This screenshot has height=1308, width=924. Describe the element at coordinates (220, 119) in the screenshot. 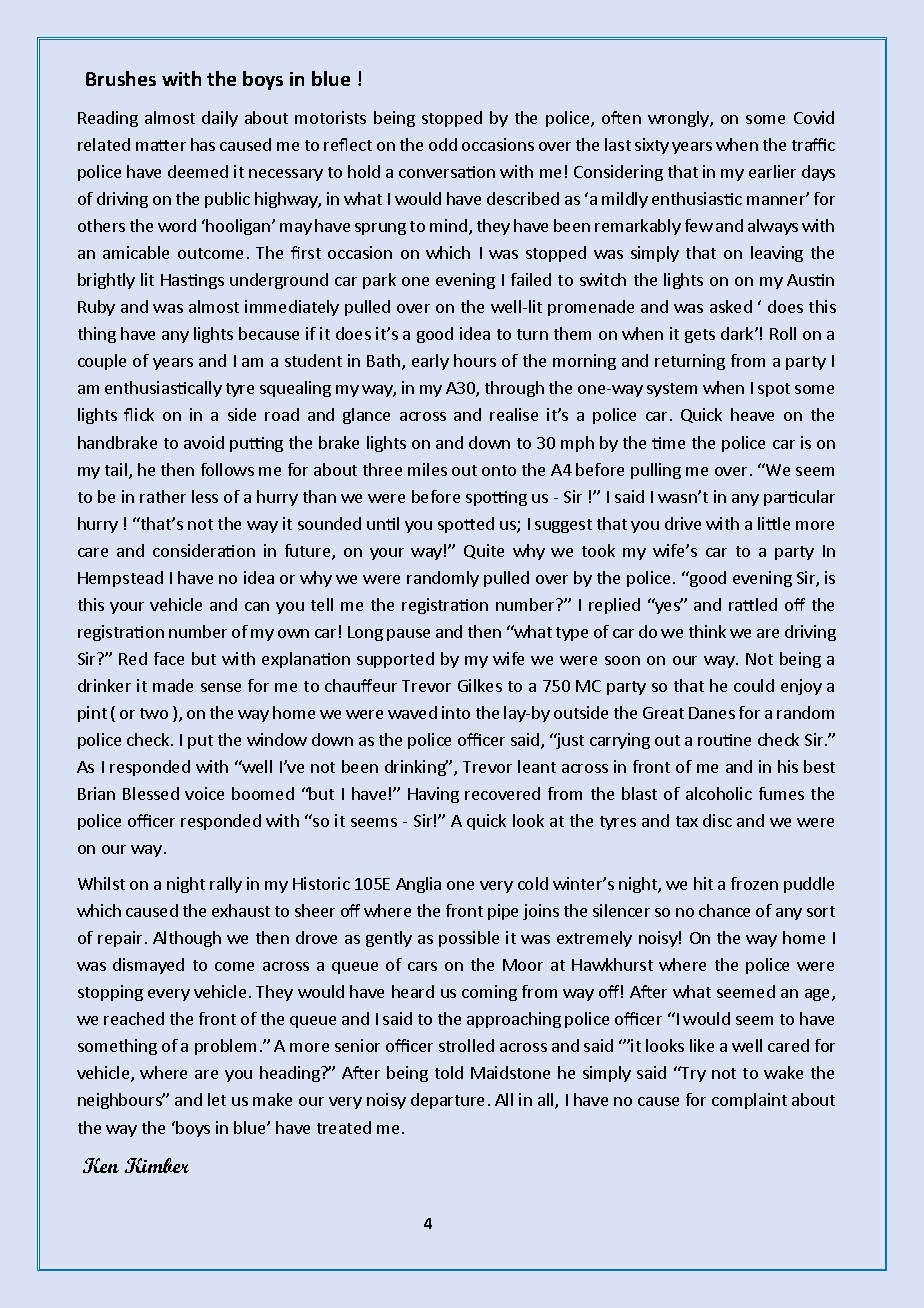

I see `daily` at that location.
